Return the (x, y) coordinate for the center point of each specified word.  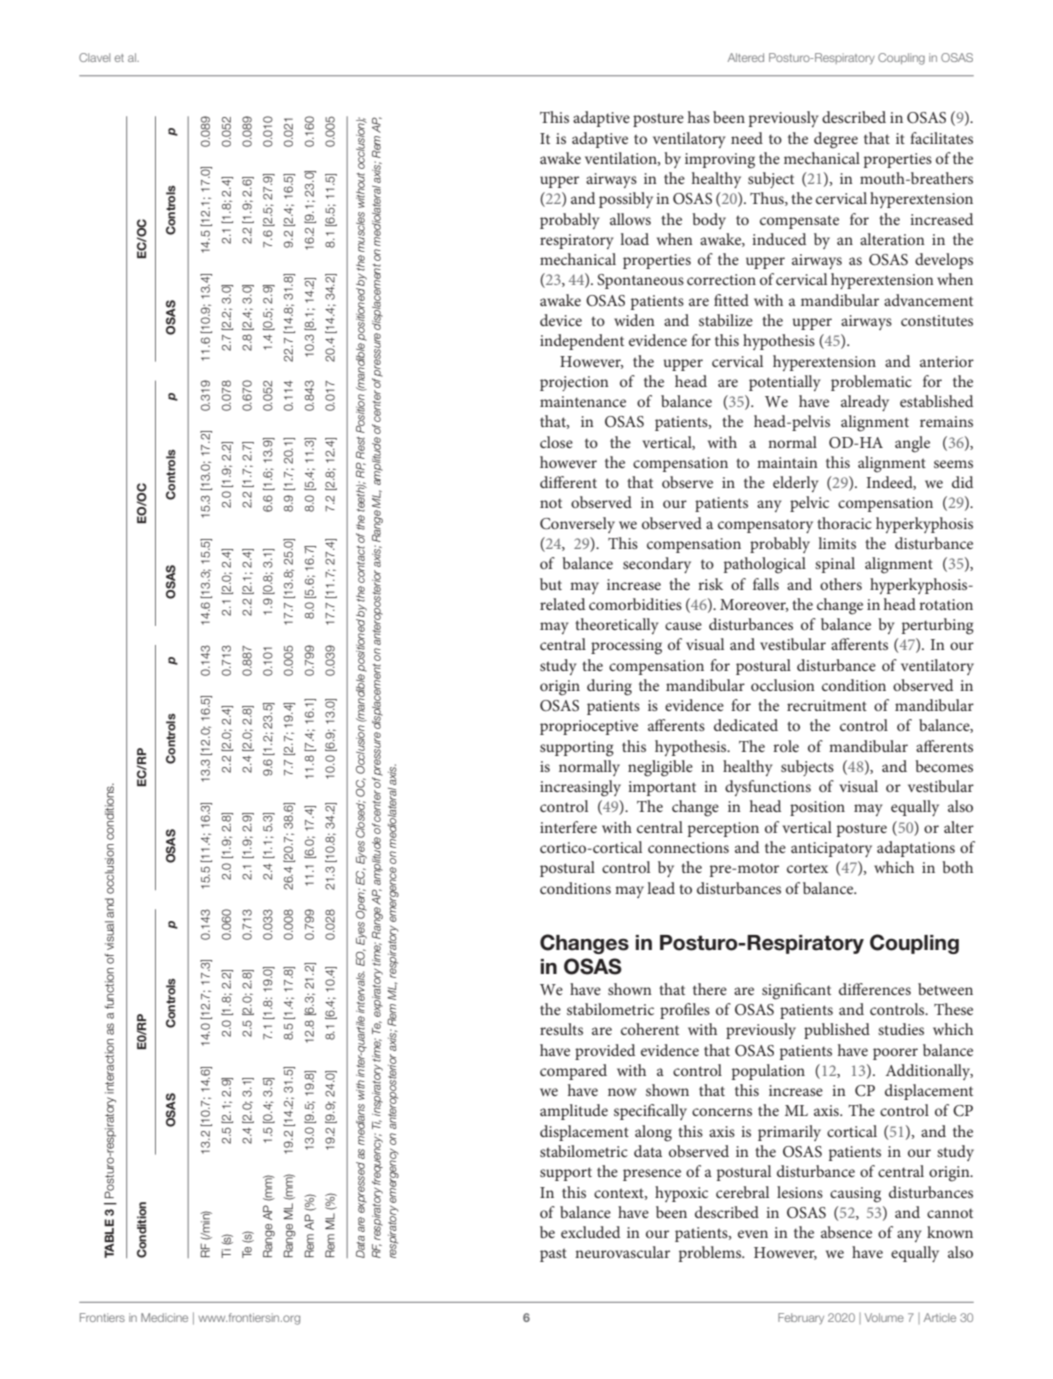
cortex (807, 868)
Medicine (164, 1317)
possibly (626, 200)
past (553, 1255)
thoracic (844, 523)
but (551, 584)
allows (630, 219)
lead (661, 888)
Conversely (577, 525)
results (561, 1029)
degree (836, 140)
